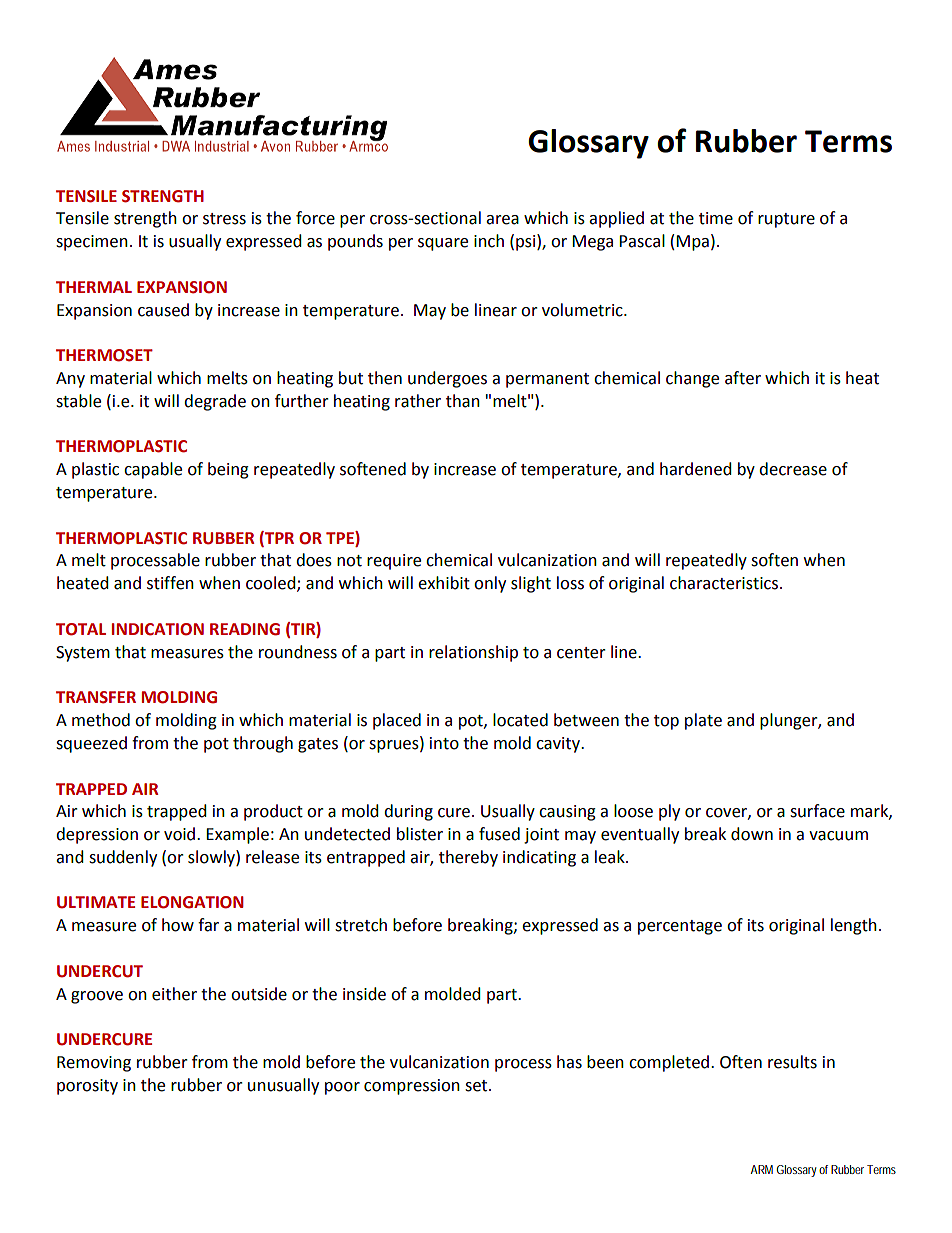 This screenshot has height=1233, width=952. I want to click on square, so click(443, 244).
